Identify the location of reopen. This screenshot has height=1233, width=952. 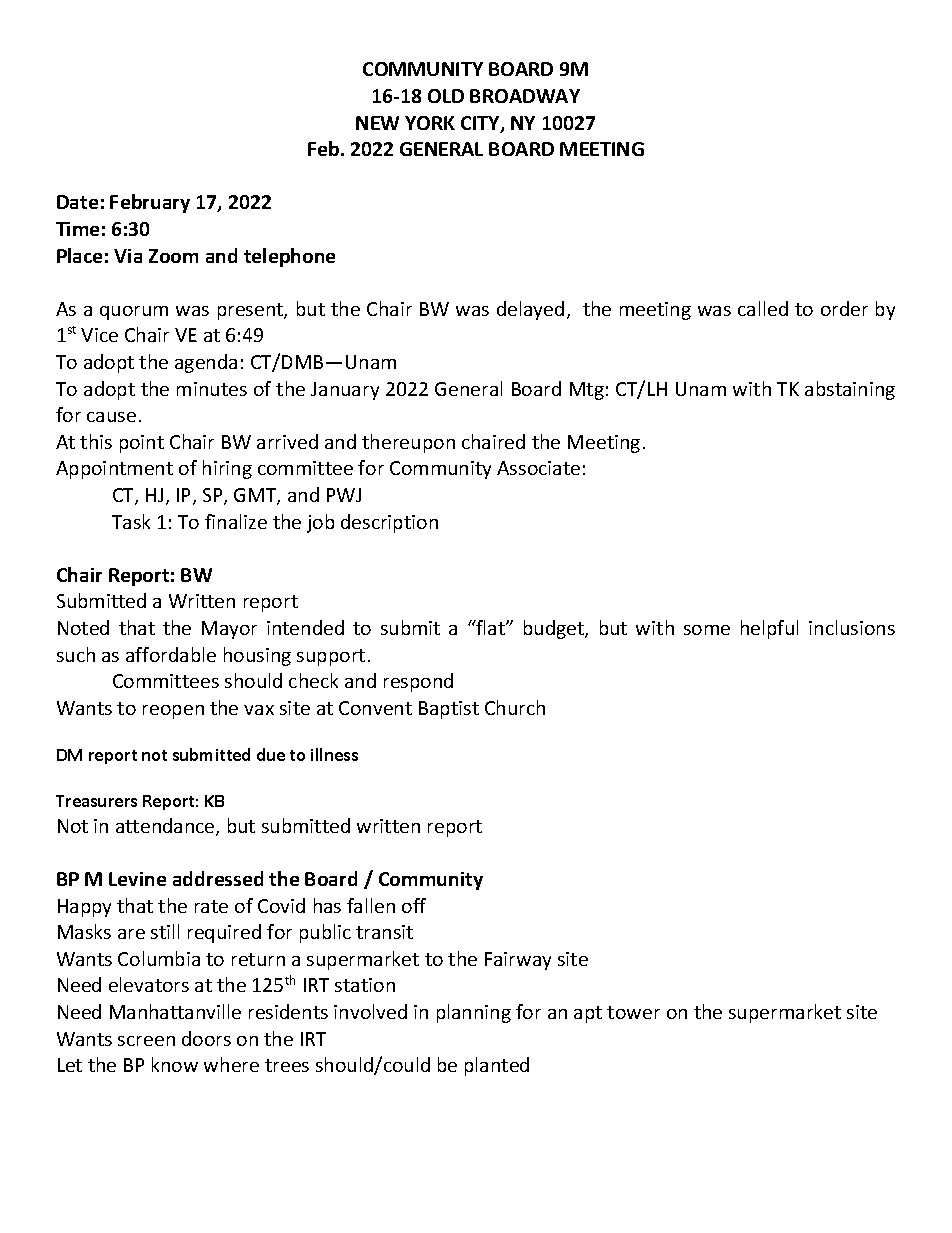
(173, 712).
